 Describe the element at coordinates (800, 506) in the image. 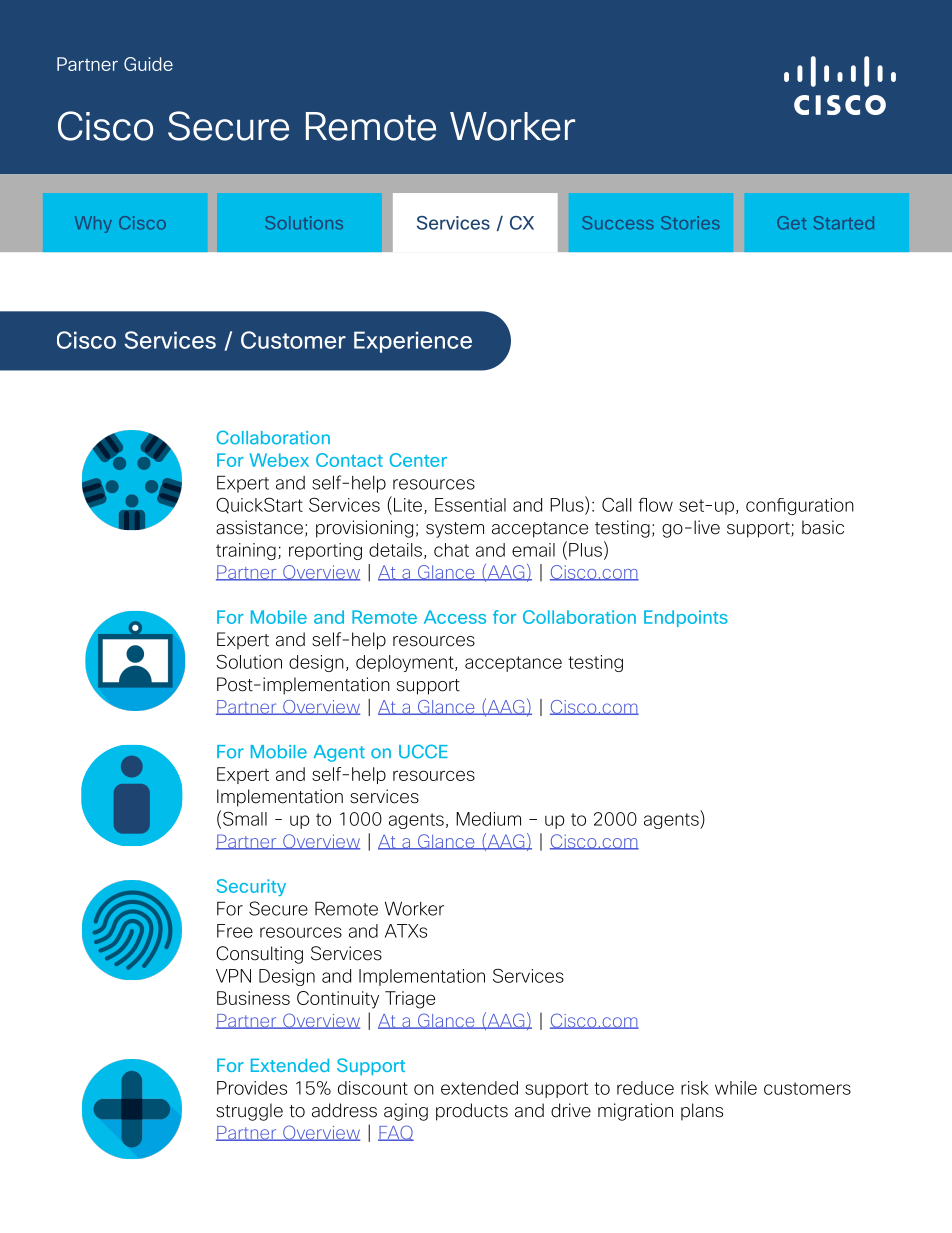

I see `configuration` at that location.
